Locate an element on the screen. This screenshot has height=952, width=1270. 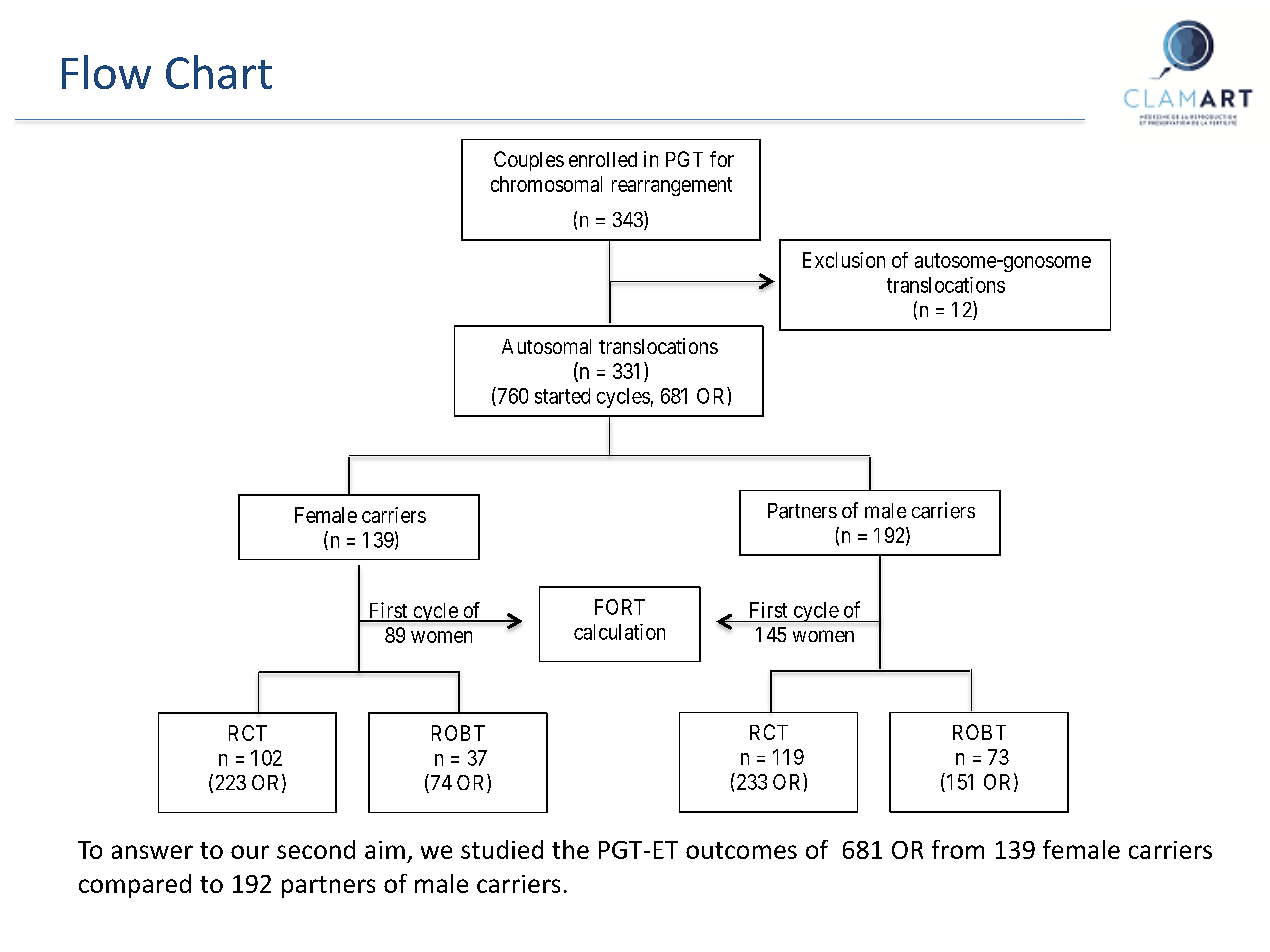
FORT is located at coordinates (620, 607).
